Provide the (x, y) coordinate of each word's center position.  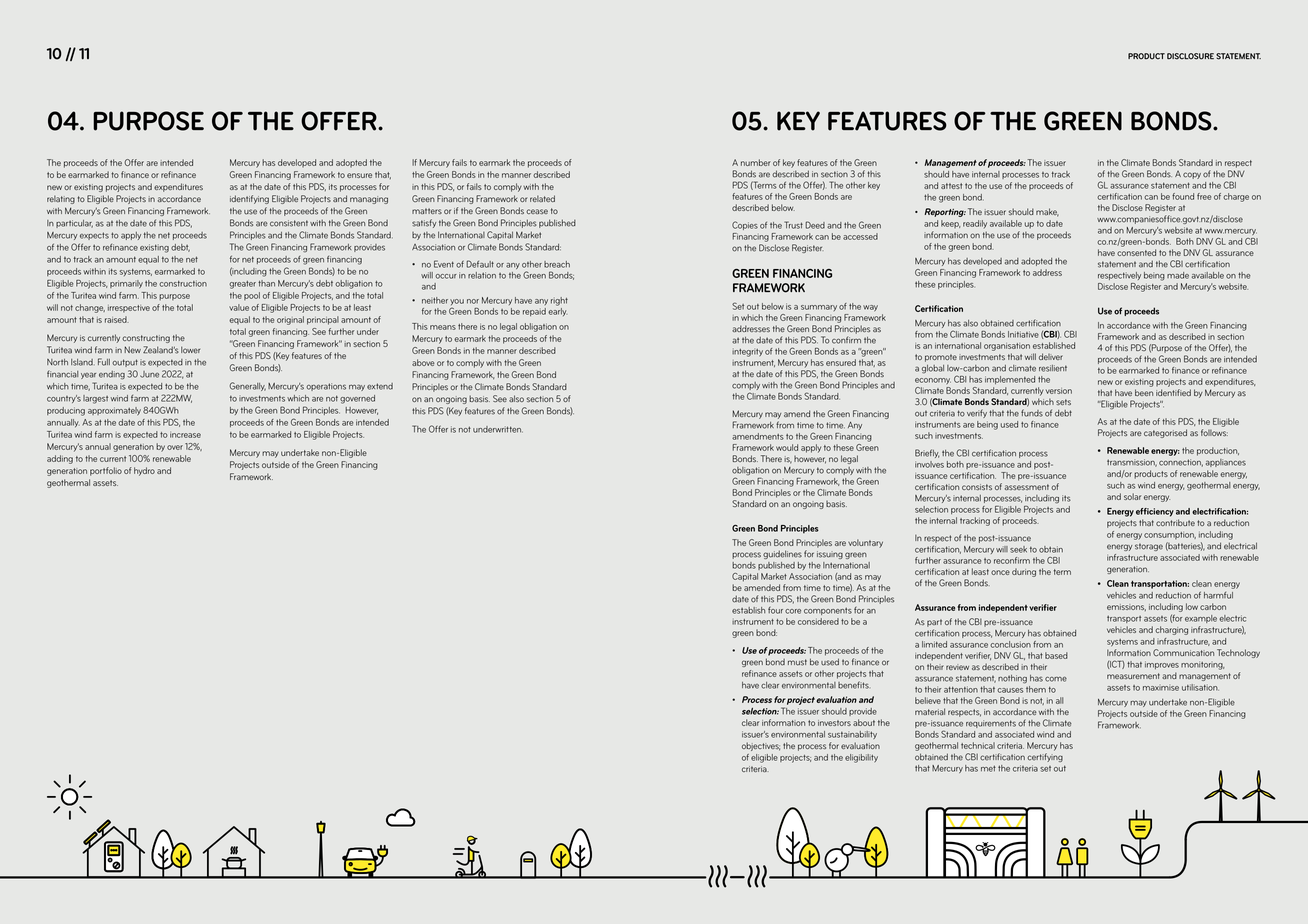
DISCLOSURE (1190, 56)
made (1178, 275)
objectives (761, 746)
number (756, 162)
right (559, 301)
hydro (144, 471)
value (239, 307)
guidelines (782, 554)
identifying (249, 199)
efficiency (1155, 512)
